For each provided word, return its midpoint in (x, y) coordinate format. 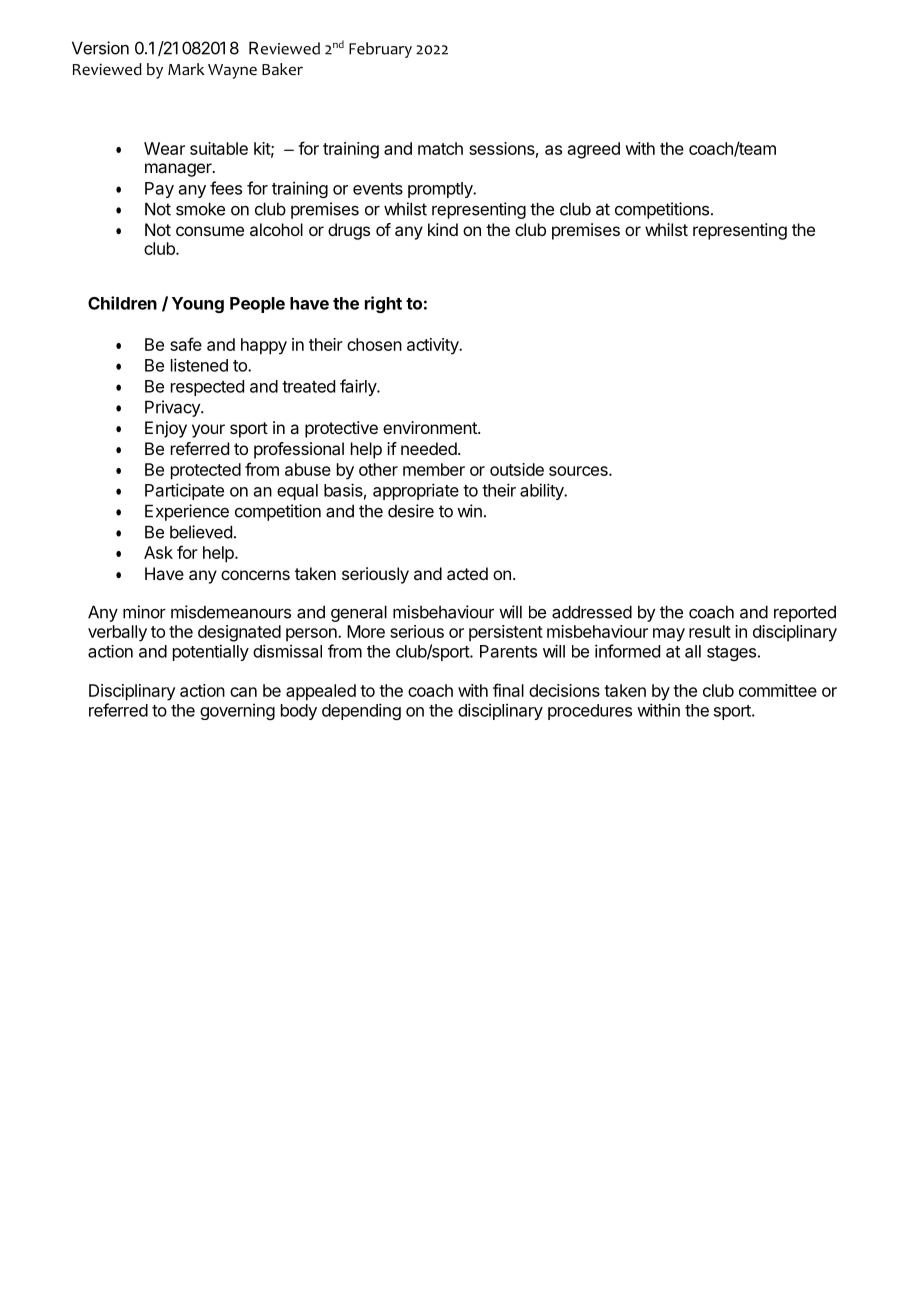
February (380, 50)
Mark (186, 69)
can (243, 692)
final (508, 690)
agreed (594, 150)
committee (778, 690)
